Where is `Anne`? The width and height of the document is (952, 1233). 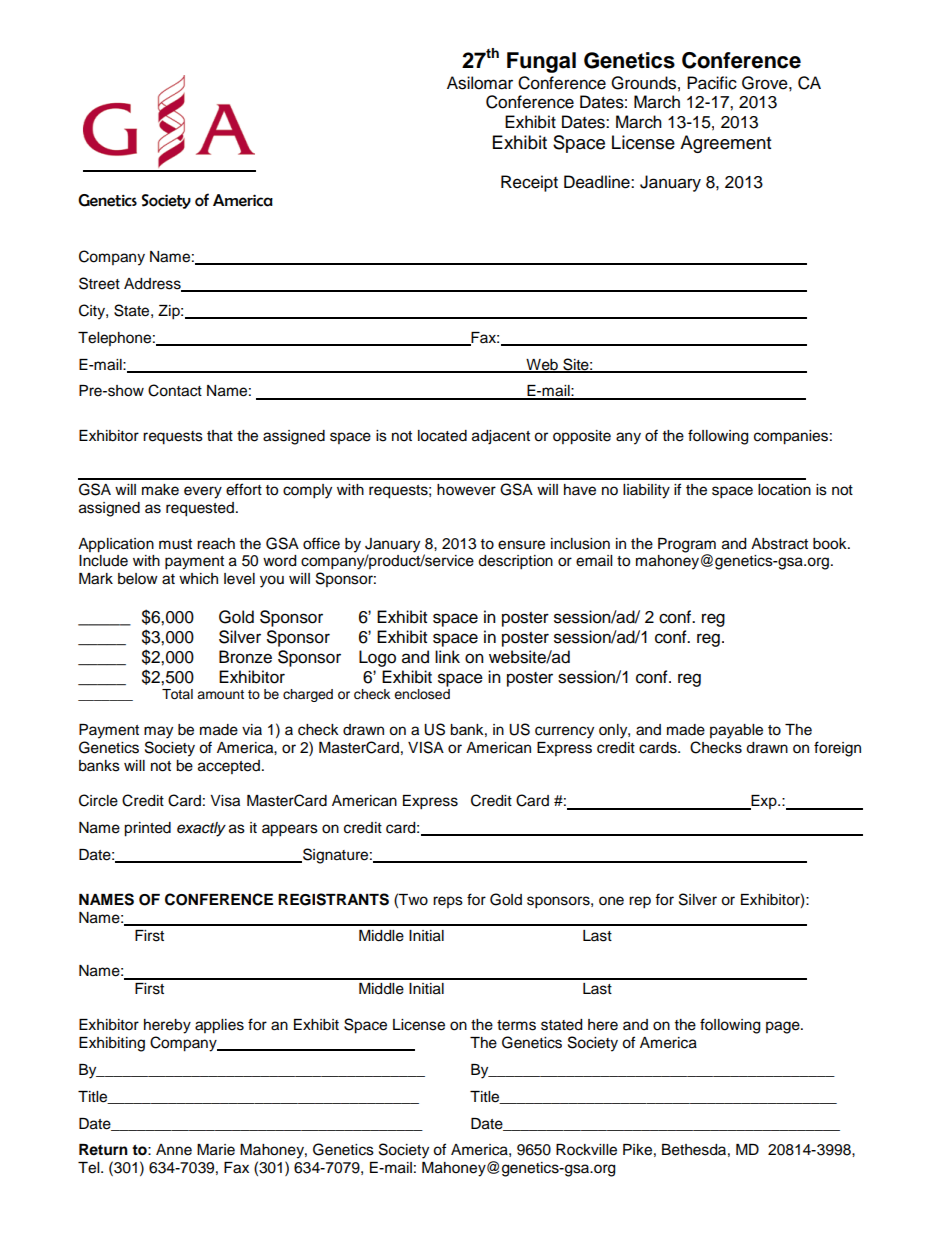
Anne is located at coordinates (174, 1150).
